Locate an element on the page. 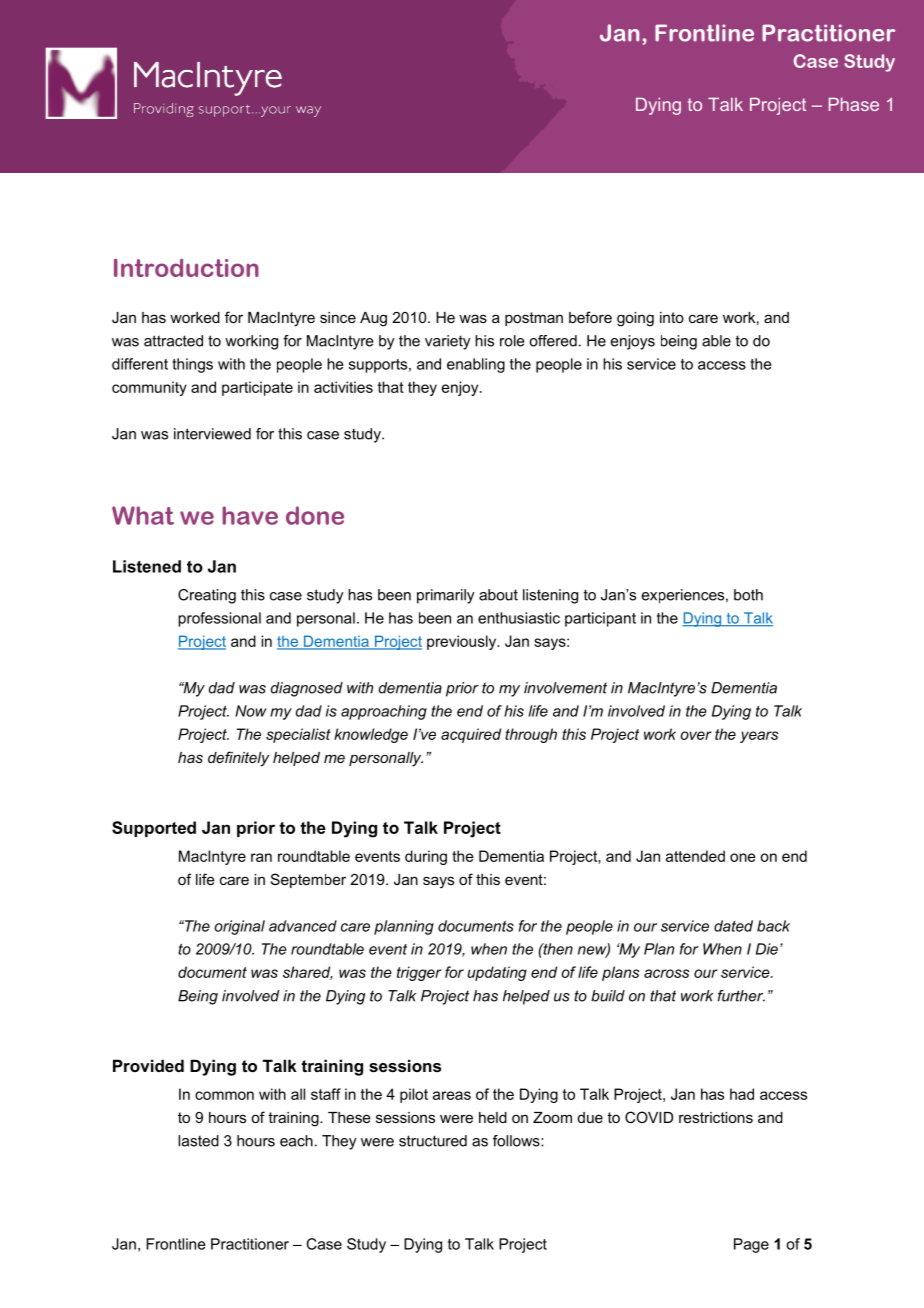 This image has width=924, height=1308. previously is located at coordinates (463, 642).
